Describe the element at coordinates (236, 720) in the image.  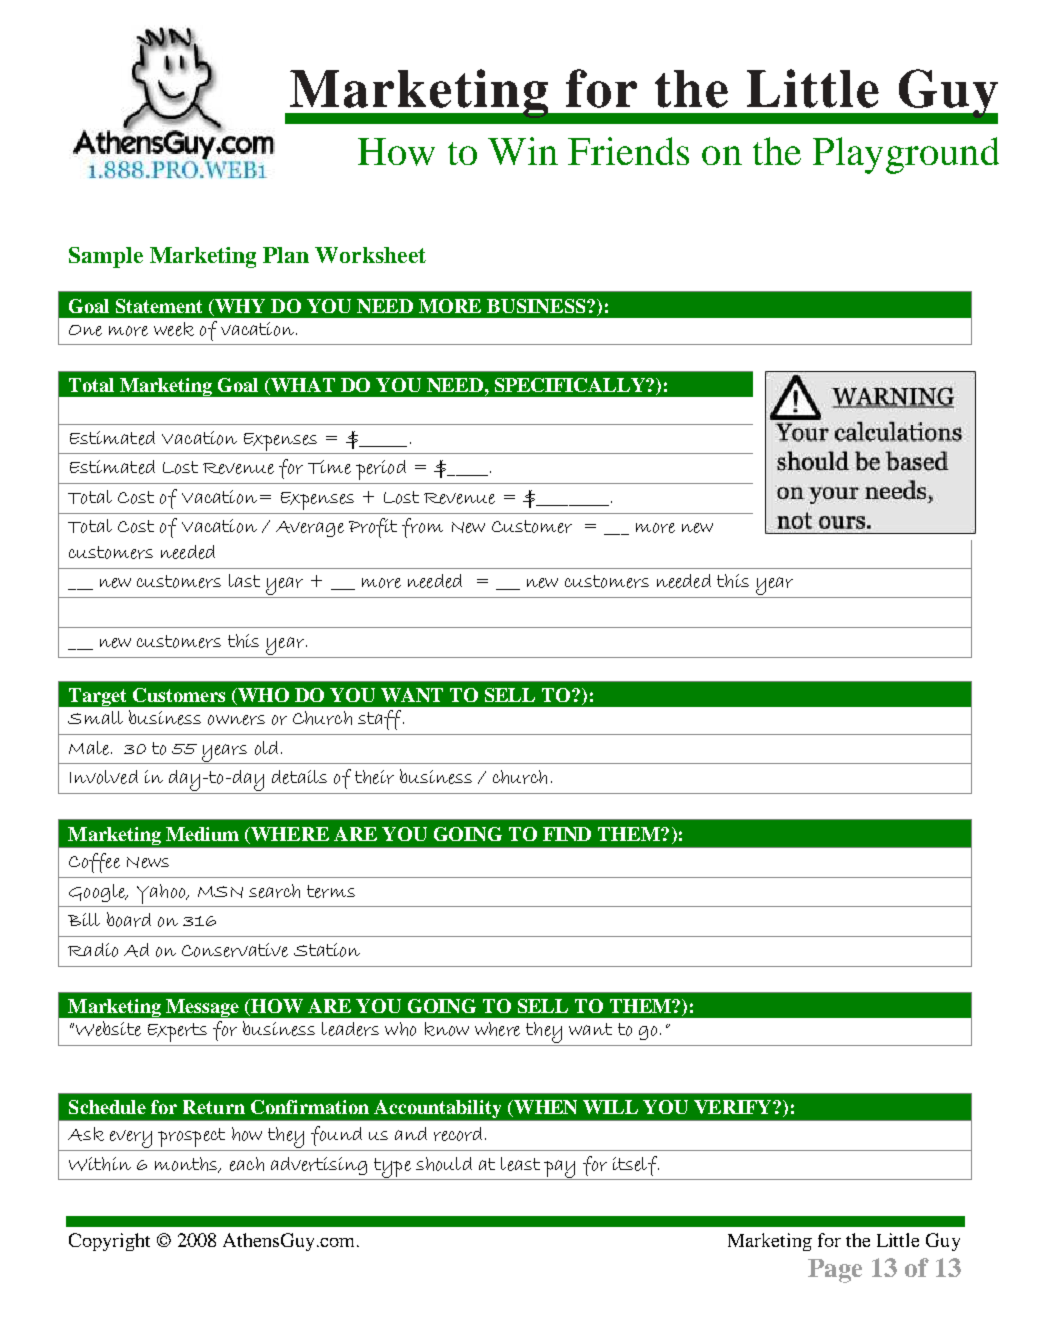
I see `owners` at that location.
